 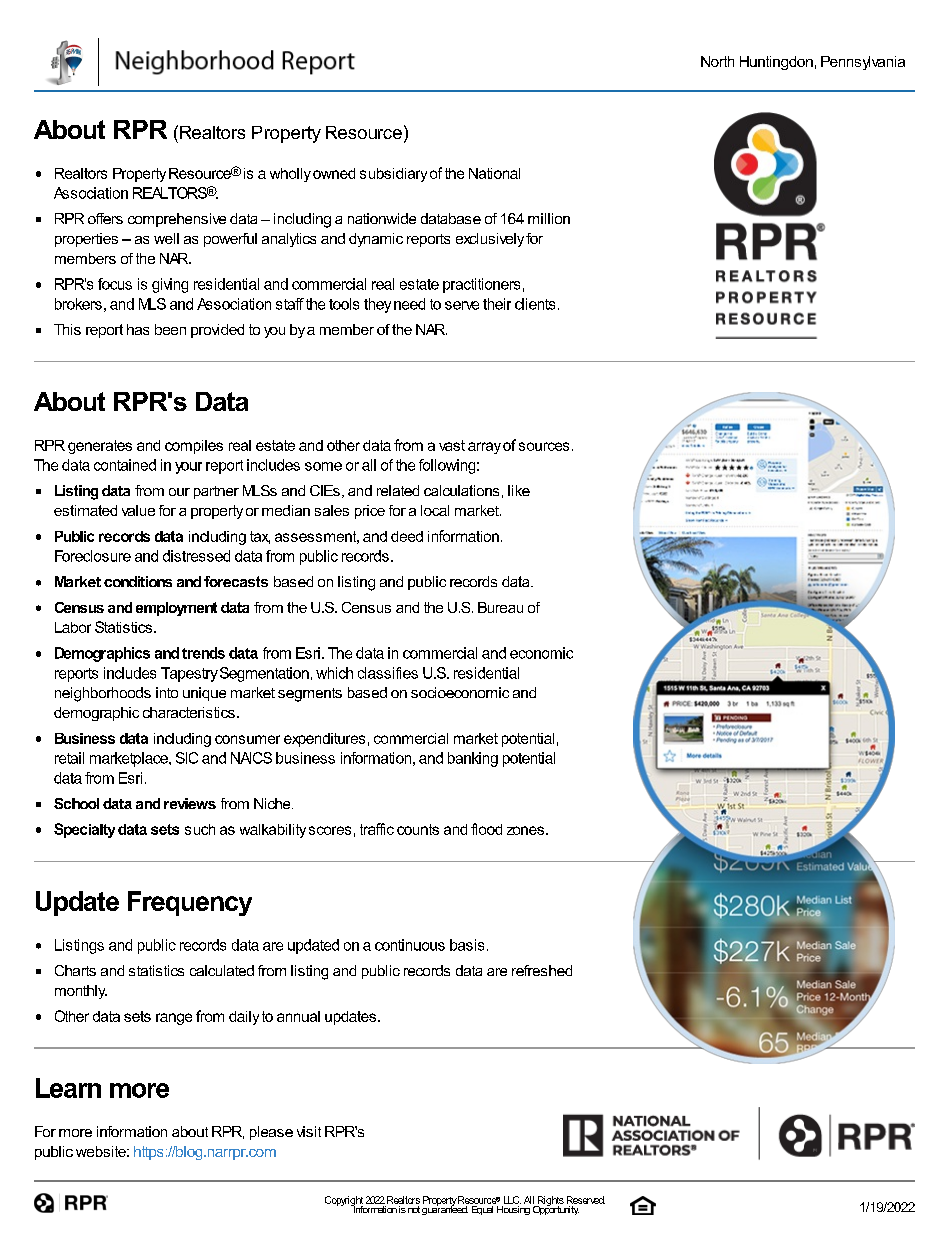 I want to click on such, so click(x=200, y=829).
